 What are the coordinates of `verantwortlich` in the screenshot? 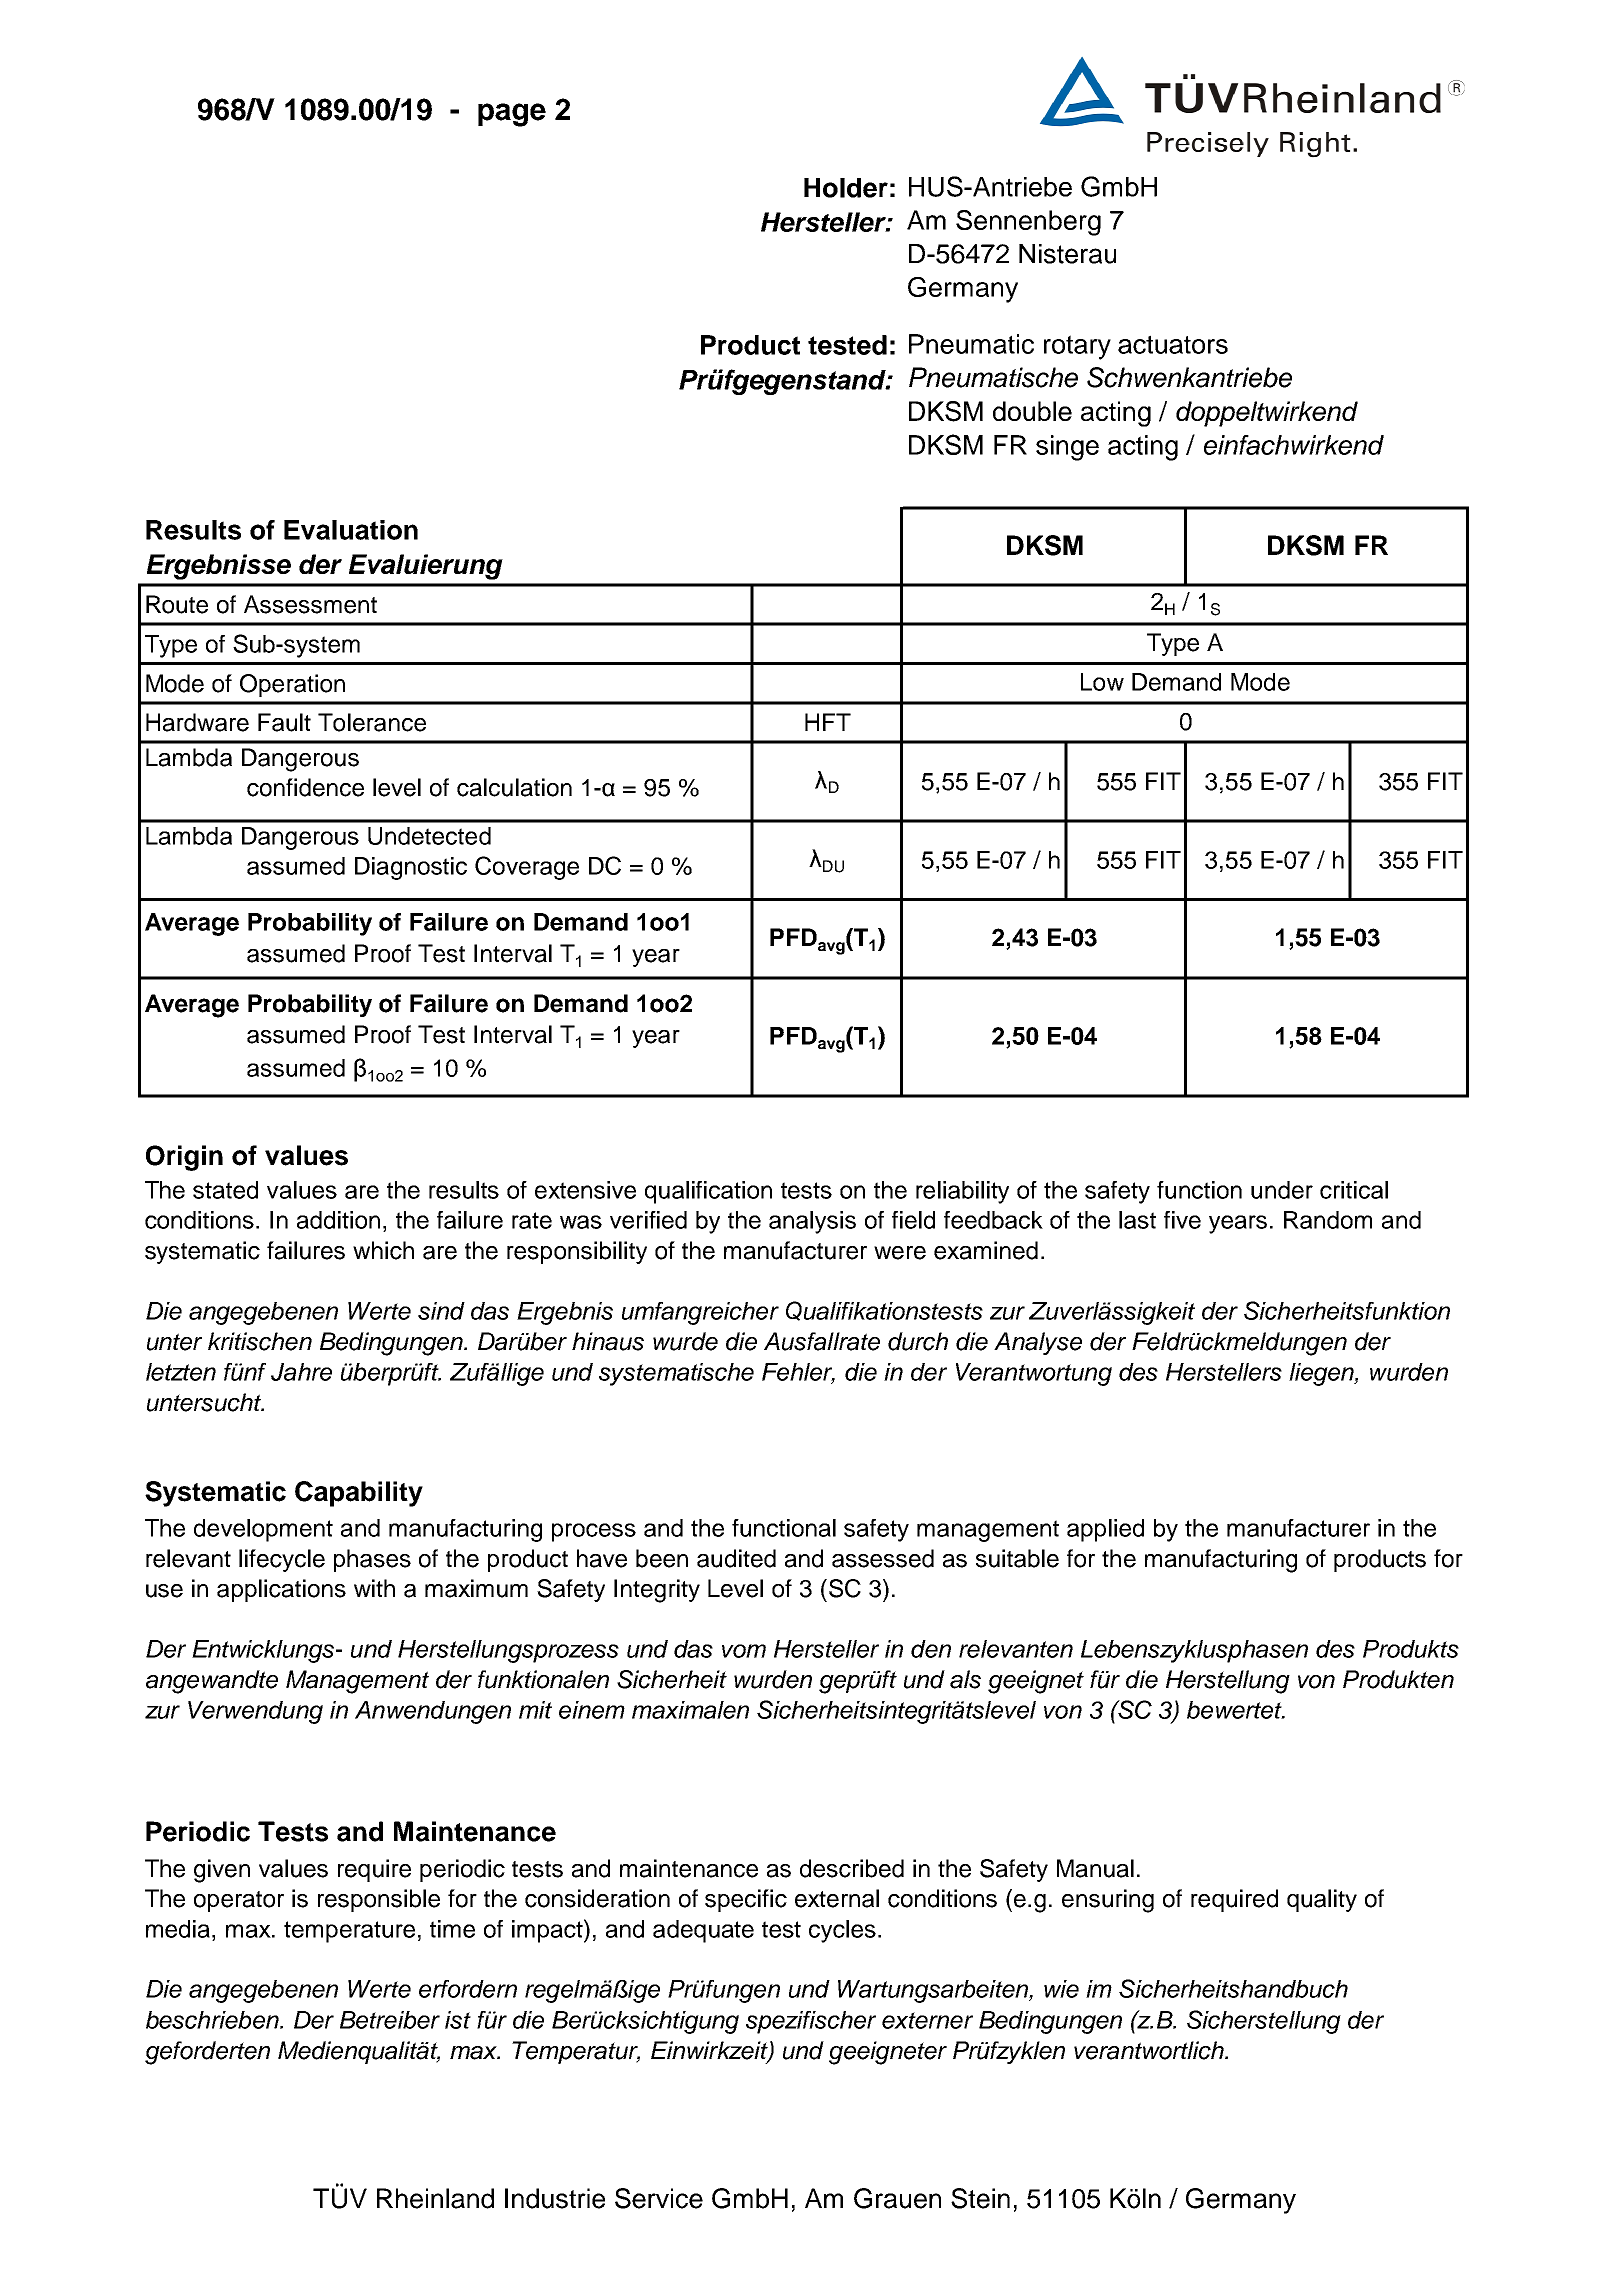 It's located at (1150, 2050).
